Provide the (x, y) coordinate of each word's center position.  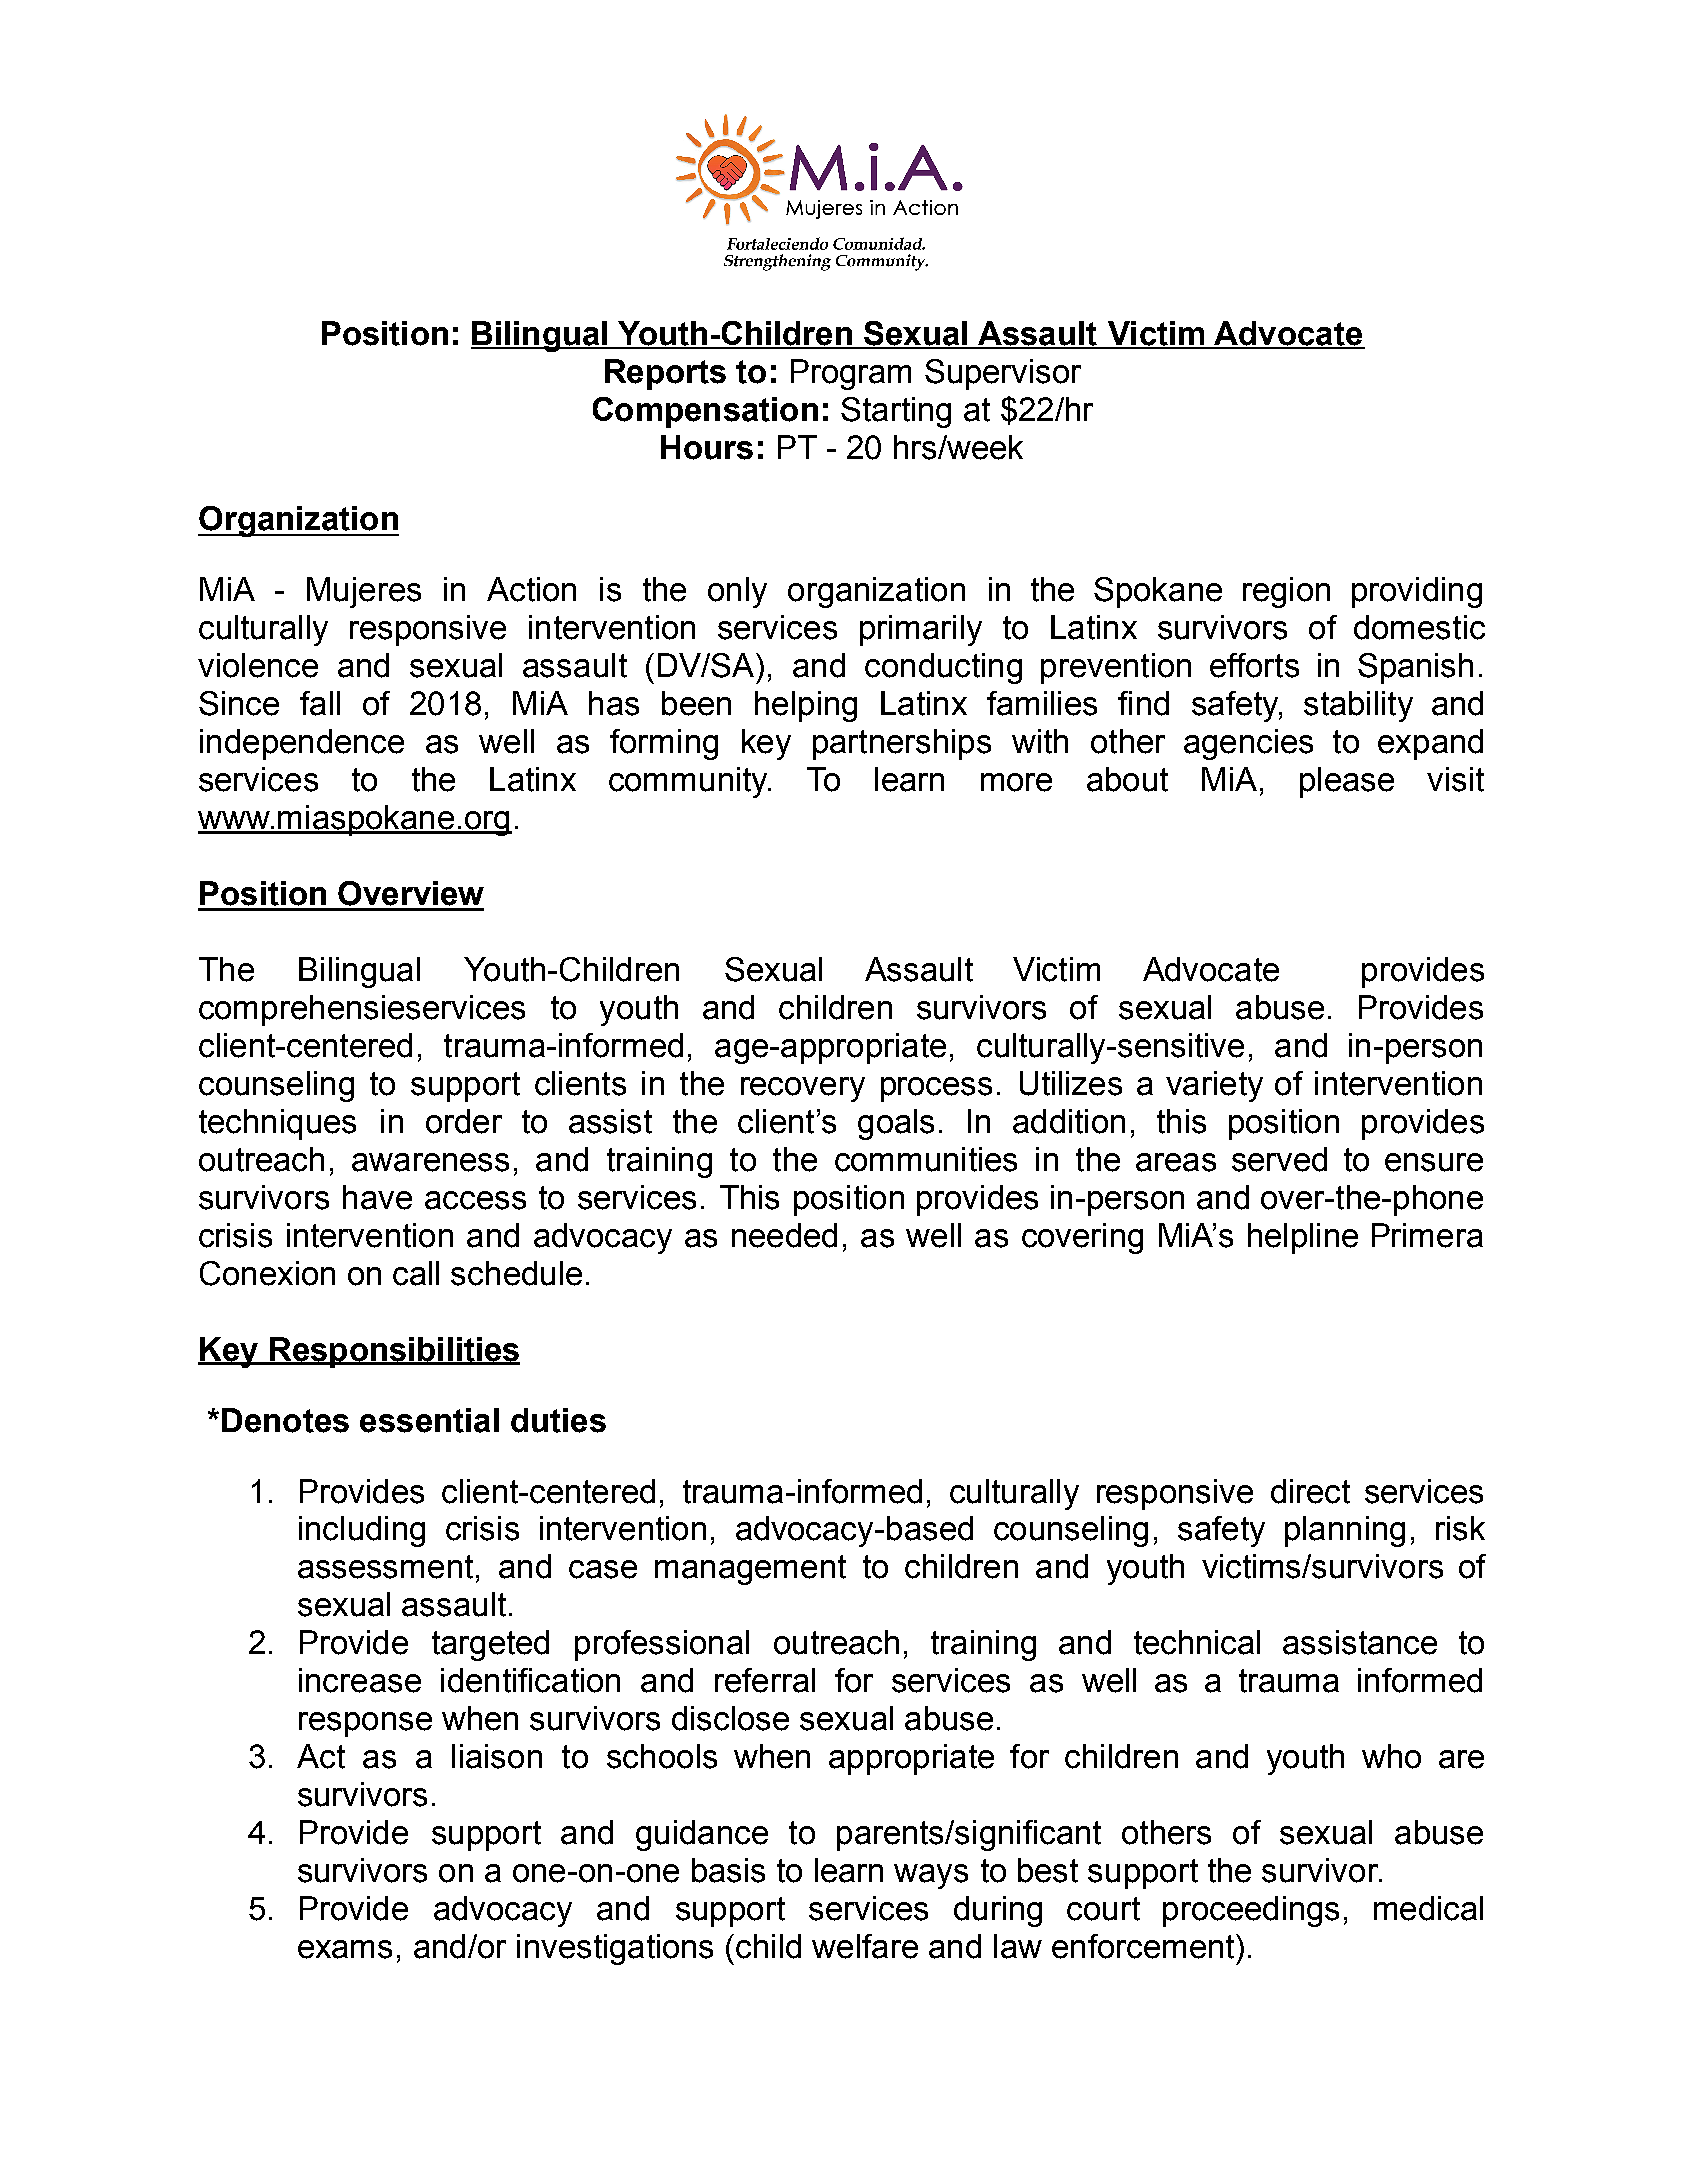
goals (896, 1124)
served (1279, 1159)
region (1286, 592)
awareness (430, 1162)
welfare (865, 1946)
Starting (896, 412)
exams (345, 1949)
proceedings (1251, 1911)
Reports (665, 374)
